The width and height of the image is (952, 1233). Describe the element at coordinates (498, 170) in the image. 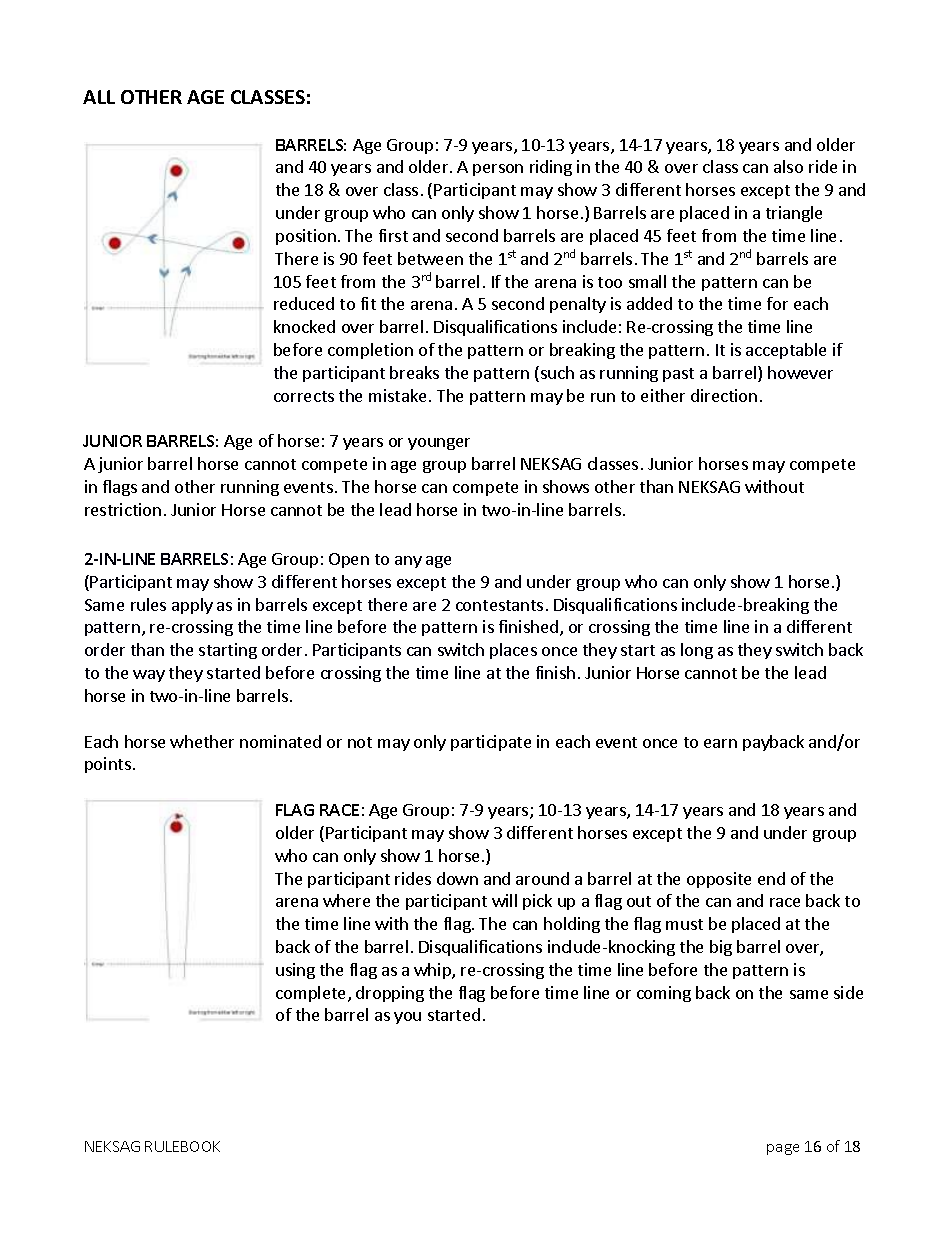

I see `person` at that location.
